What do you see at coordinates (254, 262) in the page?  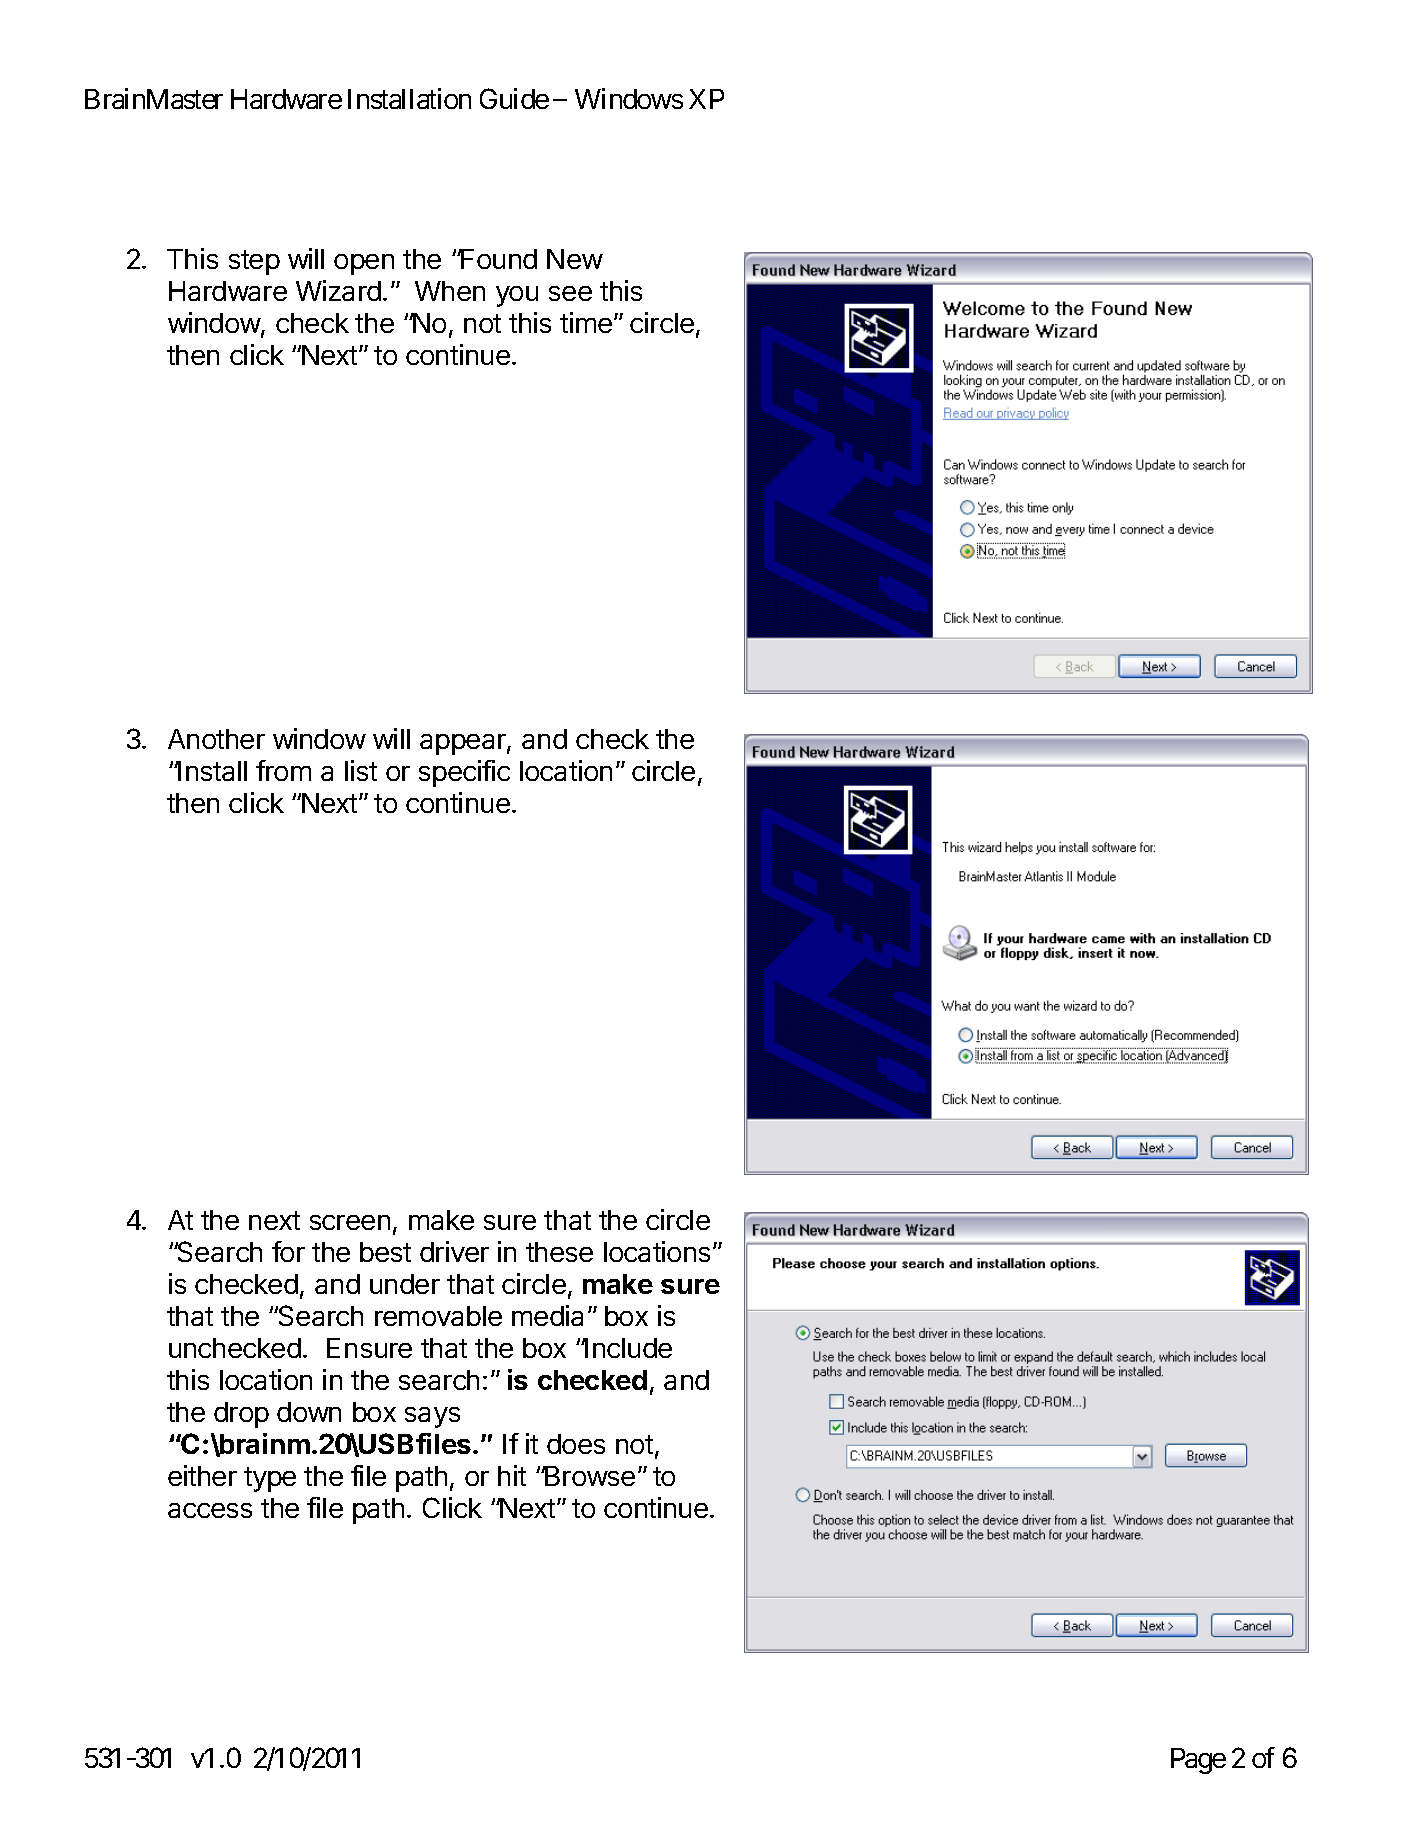 I see `step` at bounding box center [254, 262].
